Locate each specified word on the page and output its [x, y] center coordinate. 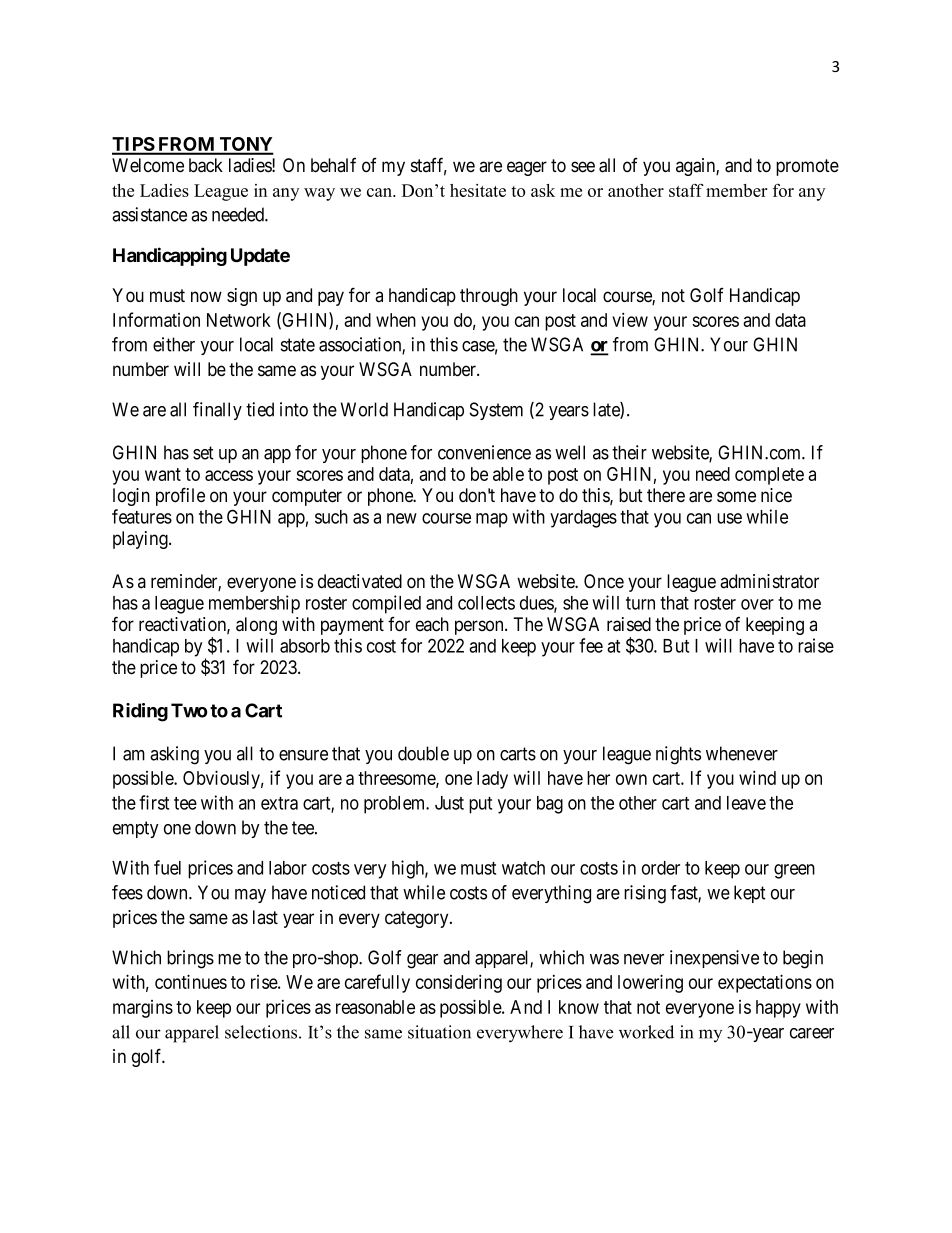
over [757, 604]
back [206, 165]
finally [217, 411]
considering [459, 983]
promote [807, 167]
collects [486, 603]
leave [746, 803]
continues [191, 981]
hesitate [478, 190]
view [630, 319]
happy [778, 1009]
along [256, 626]
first [154, 802]
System [496, 411]
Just [449, 803]
